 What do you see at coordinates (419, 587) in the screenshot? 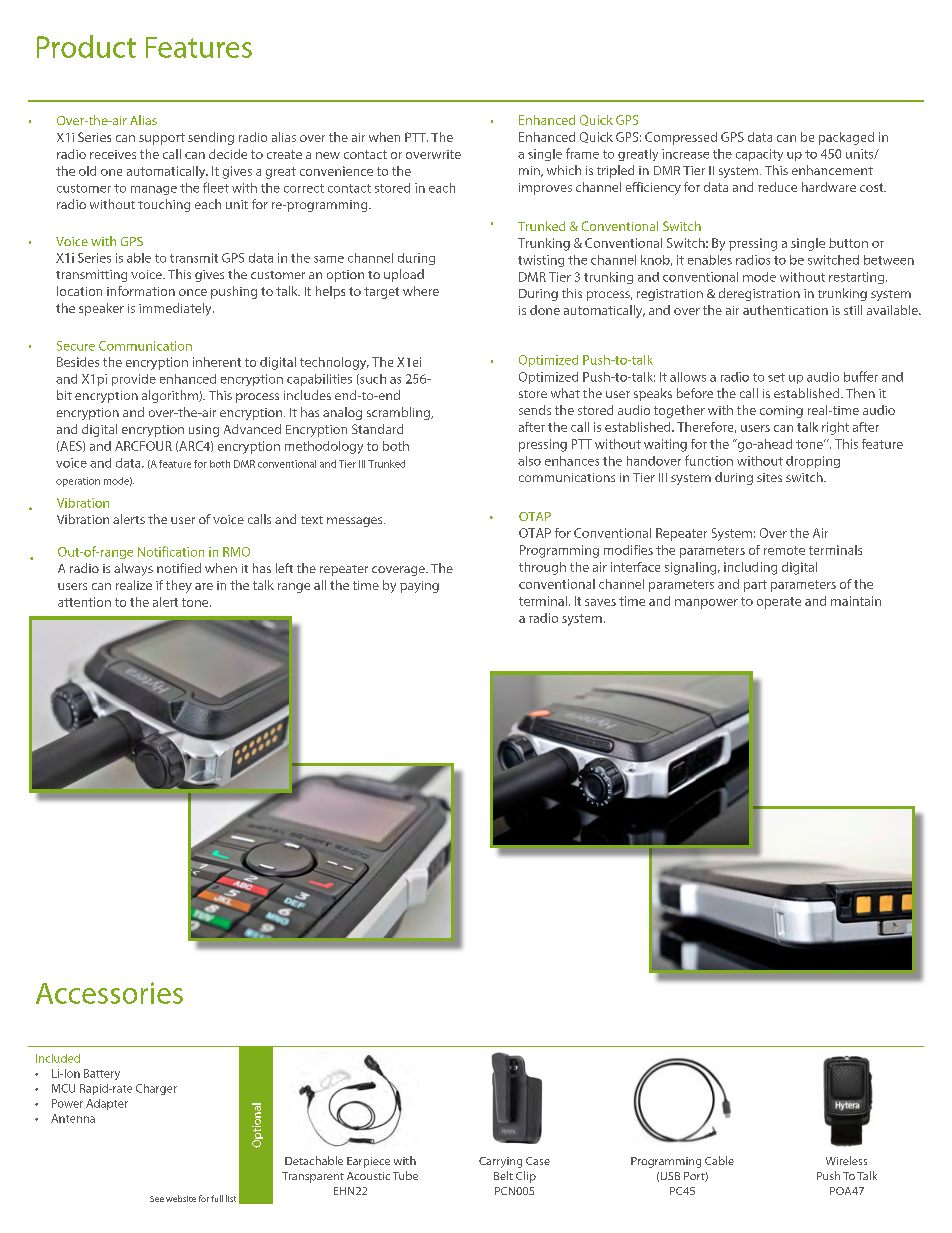
I see `paying` at bounding box center [419, 587].
